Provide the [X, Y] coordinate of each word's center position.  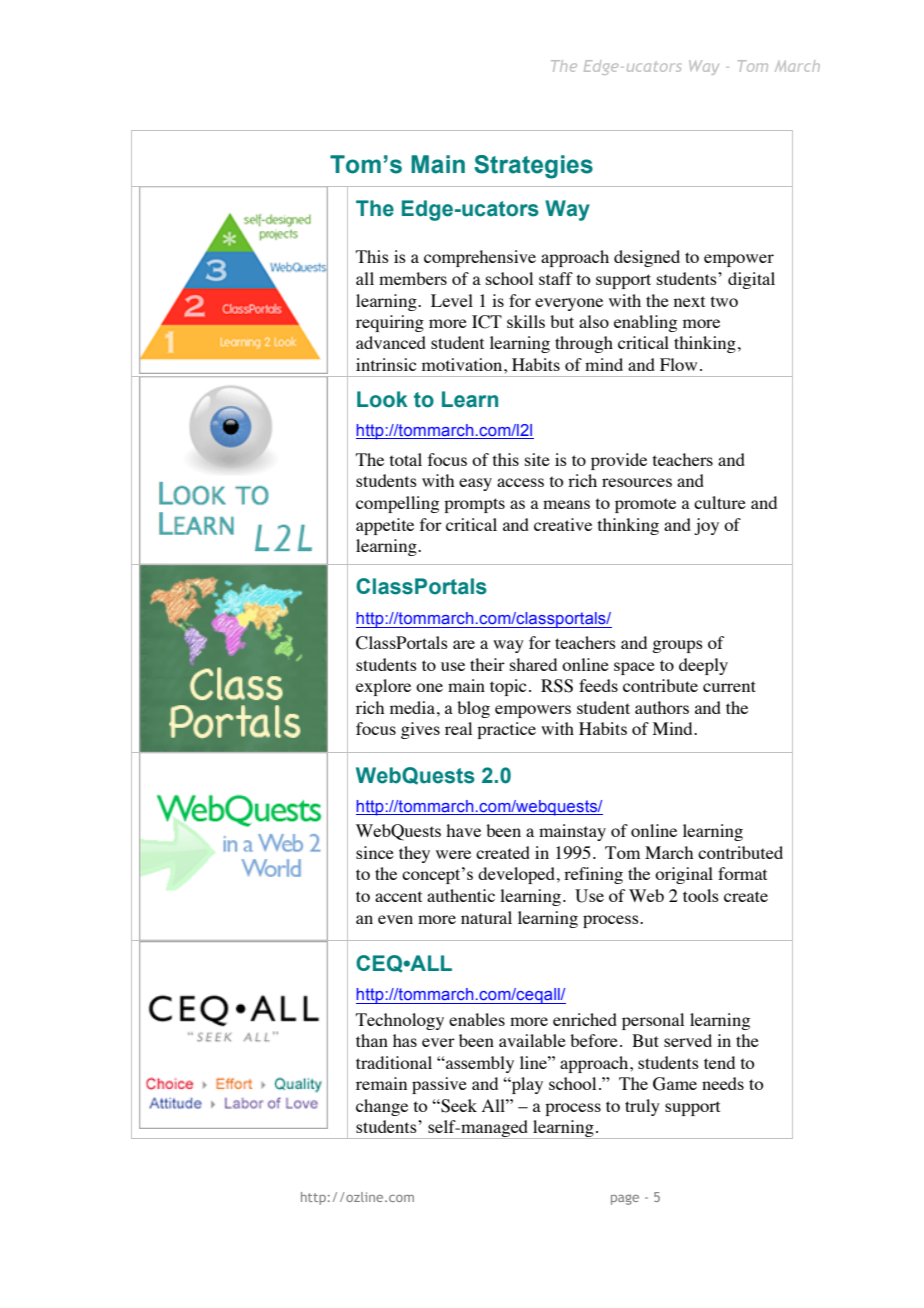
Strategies [533, 167]
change [382, 1107]
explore [383, 687]
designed [647, 258]
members [413, 278]
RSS [557, 686]
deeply [703, 666]
